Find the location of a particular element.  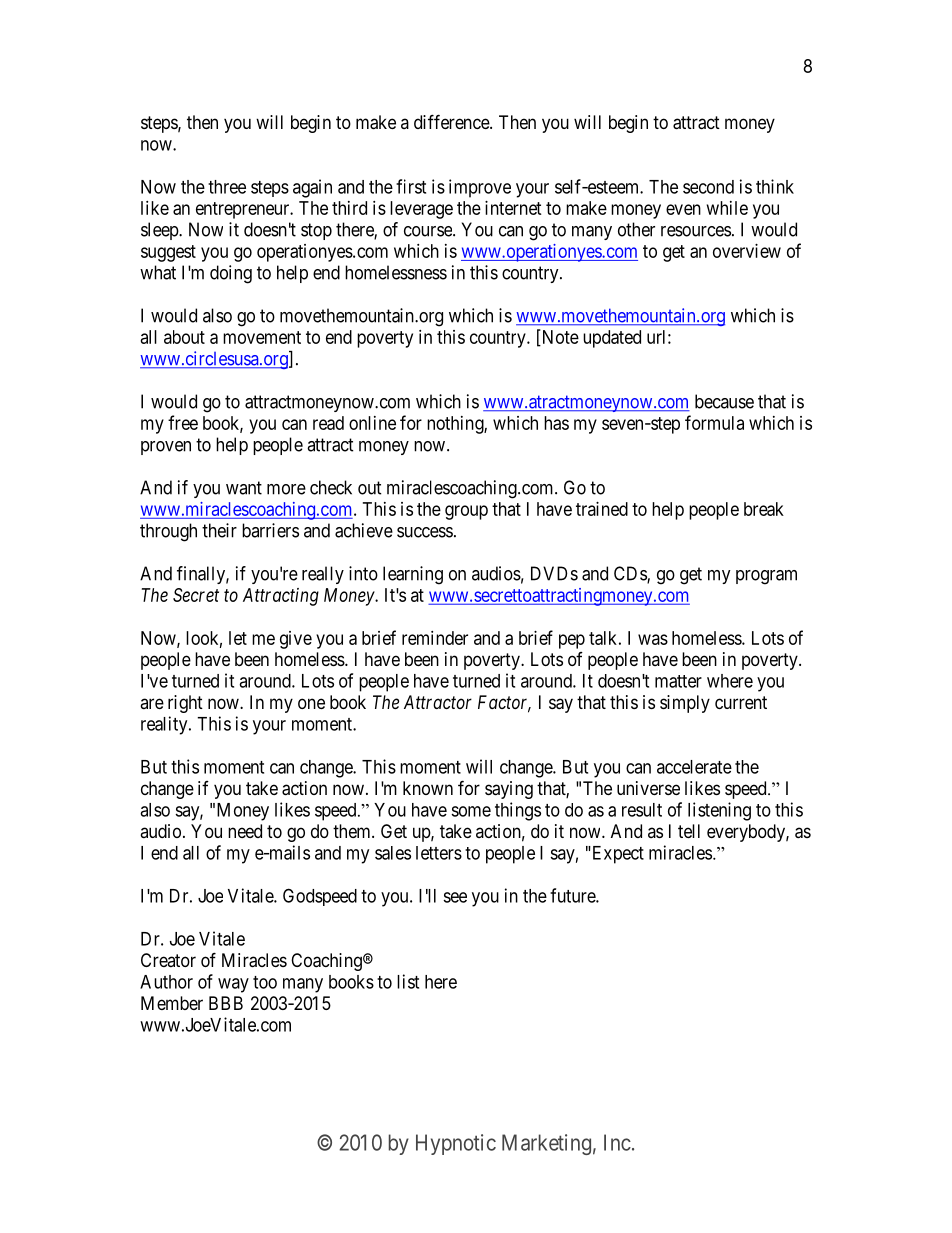

Hypnotic is located at coordinates (456, 1144).
